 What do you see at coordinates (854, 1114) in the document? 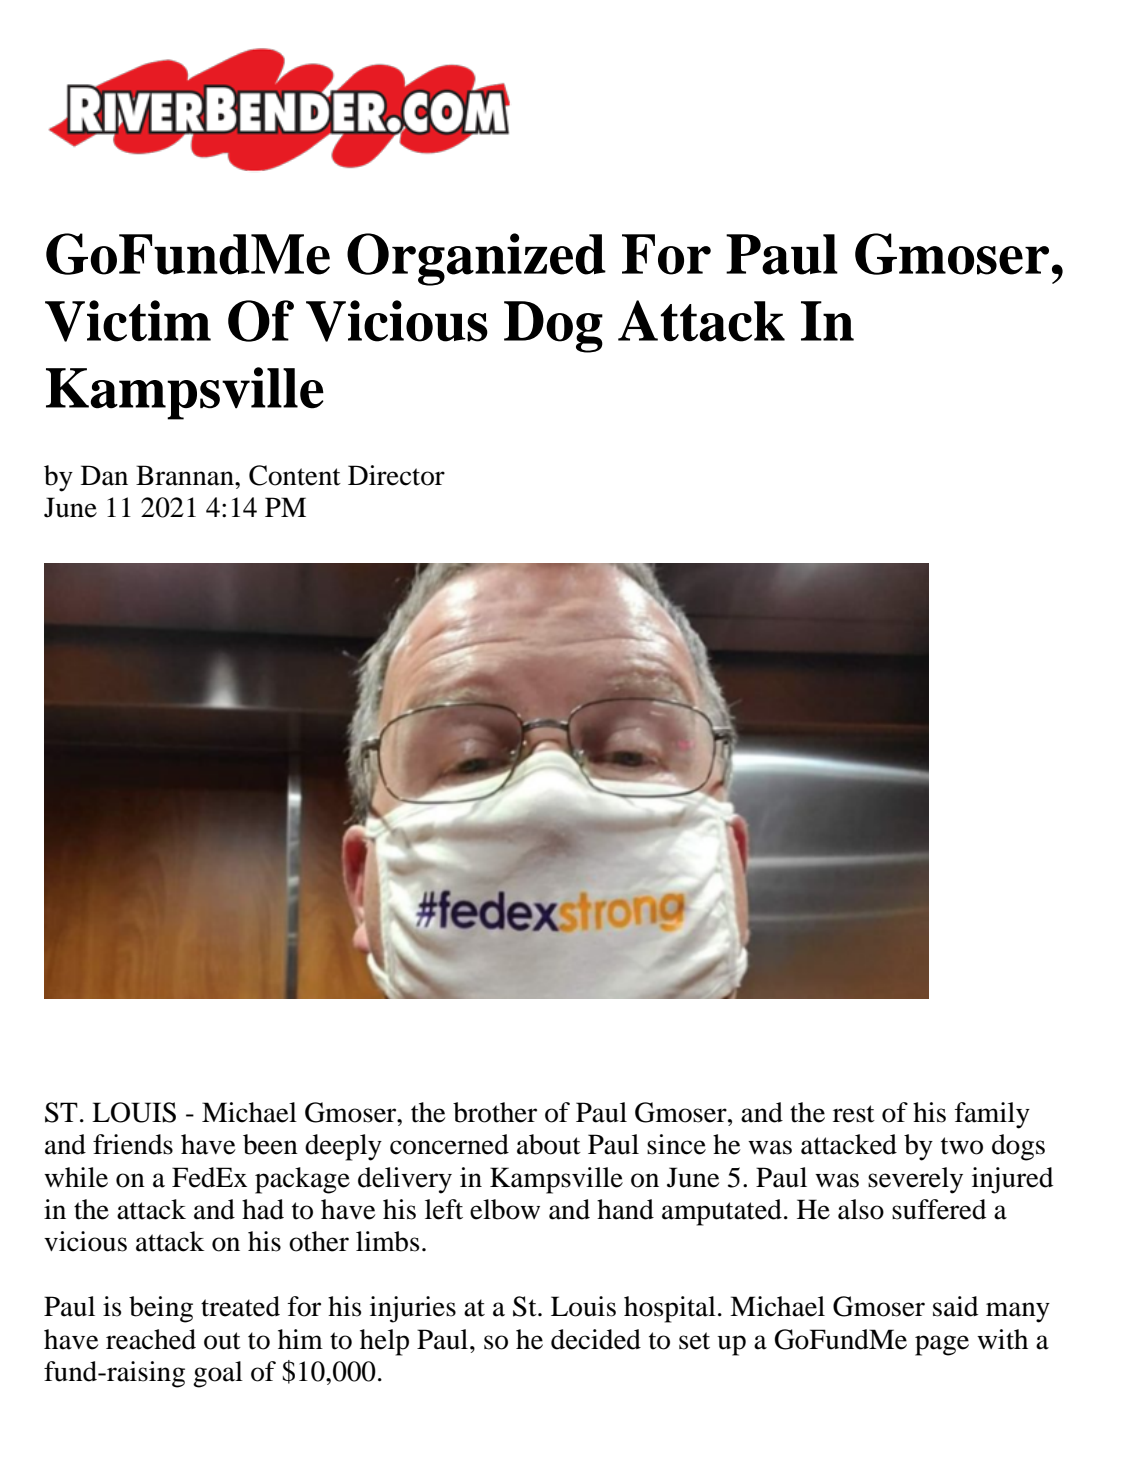
I see `rest` at bounding box center [854, 1114].
